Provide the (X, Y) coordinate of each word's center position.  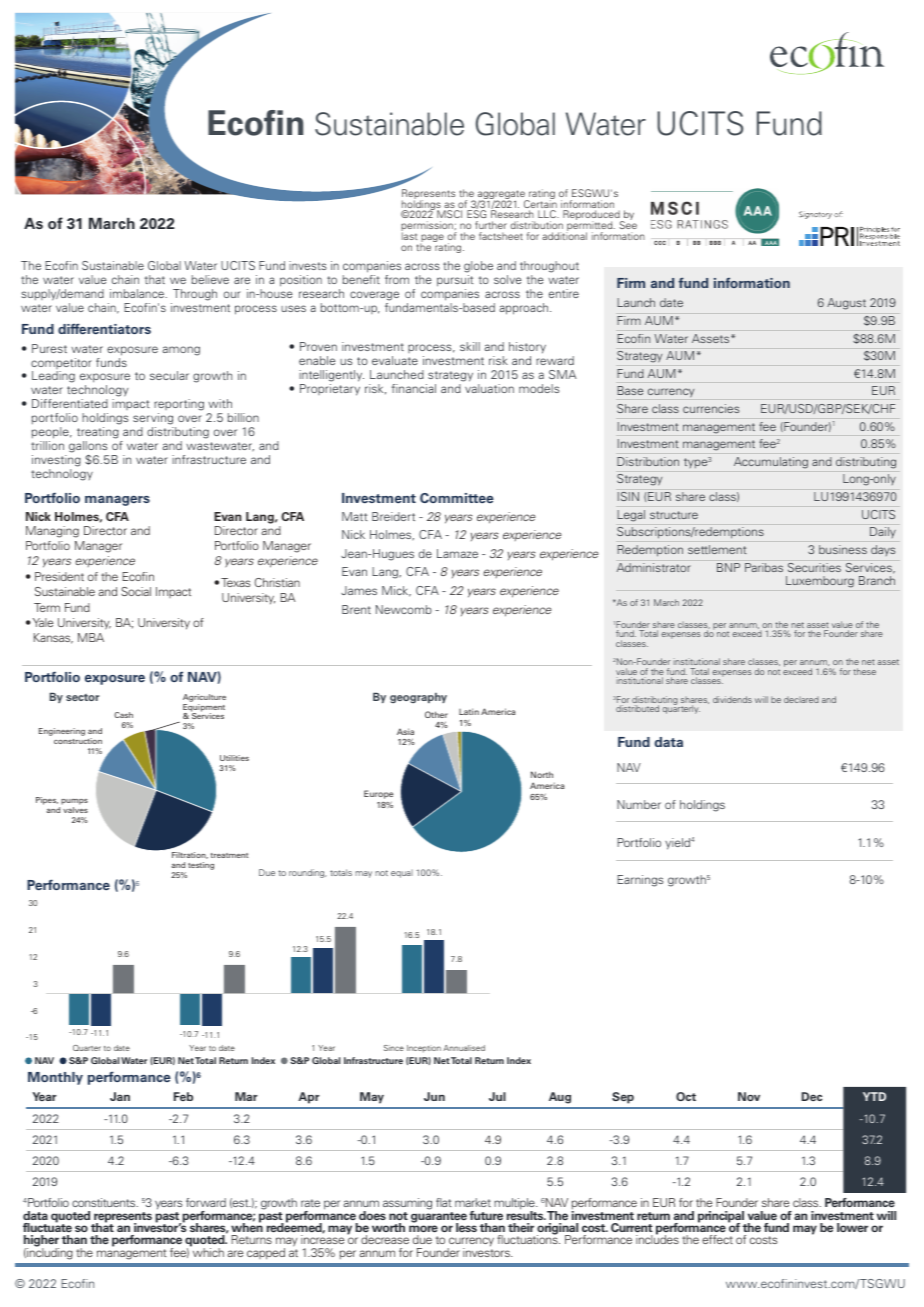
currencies (711, 408)
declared (801, 700)
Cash (123, 715)
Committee (457, 498)
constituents (105, 1202)
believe (210, 279)
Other (436, 714)
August (846, 304)
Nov (749, 1096)
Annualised (464, 1048)
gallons (89, 448)
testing (201, 866)
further (491, 225)
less (466, 1227)
